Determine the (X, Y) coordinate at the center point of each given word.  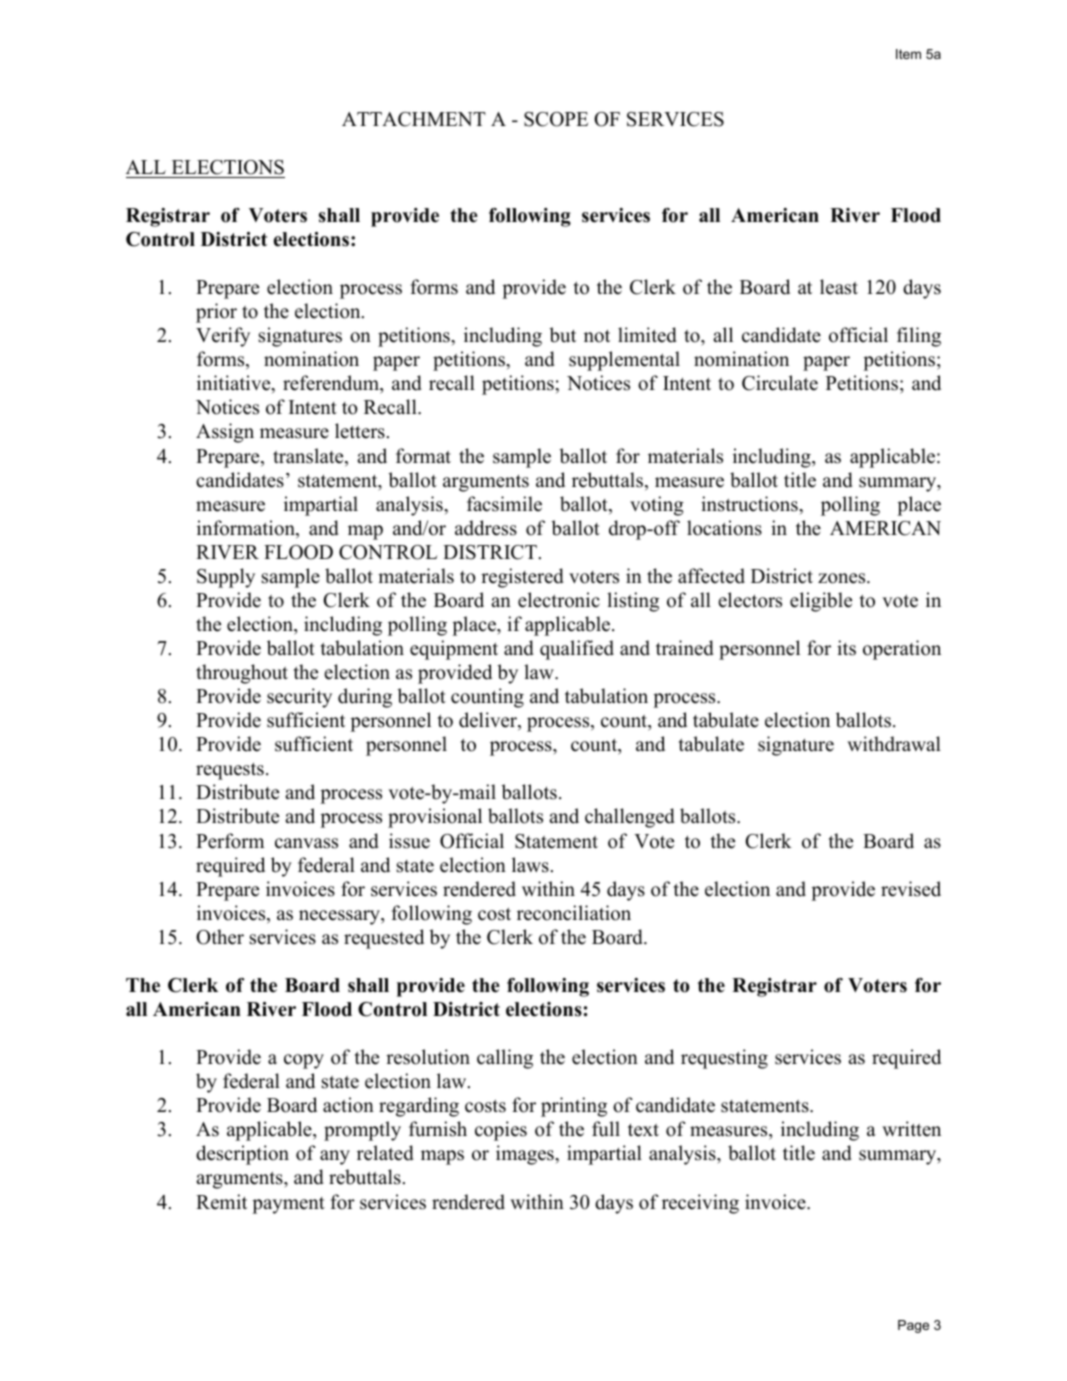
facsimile (504, 504)
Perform (230, 841)
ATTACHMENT (414, 119)
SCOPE (556, 119)
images (526, 1155)
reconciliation (574, 913)
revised (911, 889)
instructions (750, 504)
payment (288, 1205)
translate (309, 457)
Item (908, 54)
